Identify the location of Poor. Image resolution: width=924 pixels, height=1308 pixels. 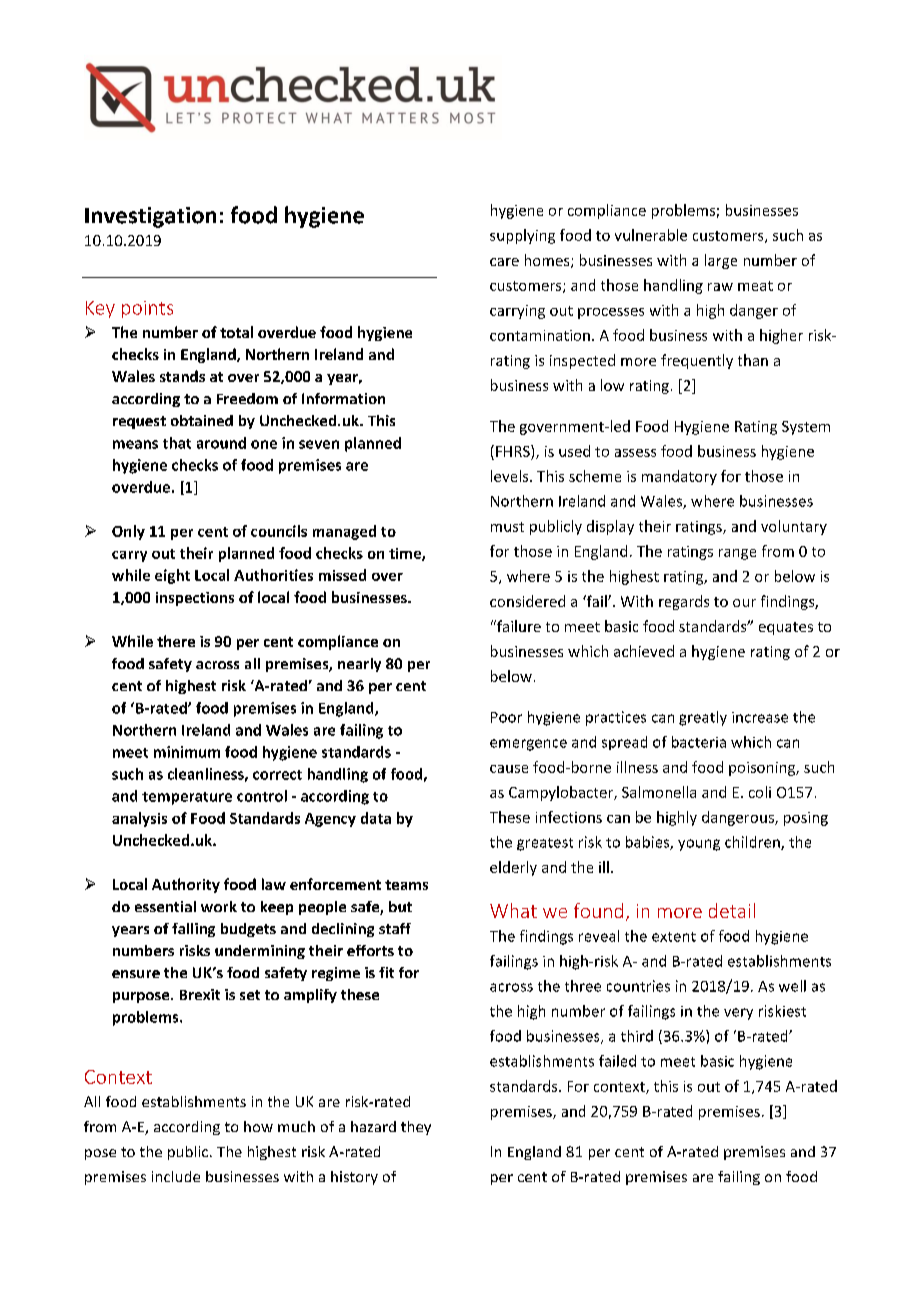
(506, 717).
